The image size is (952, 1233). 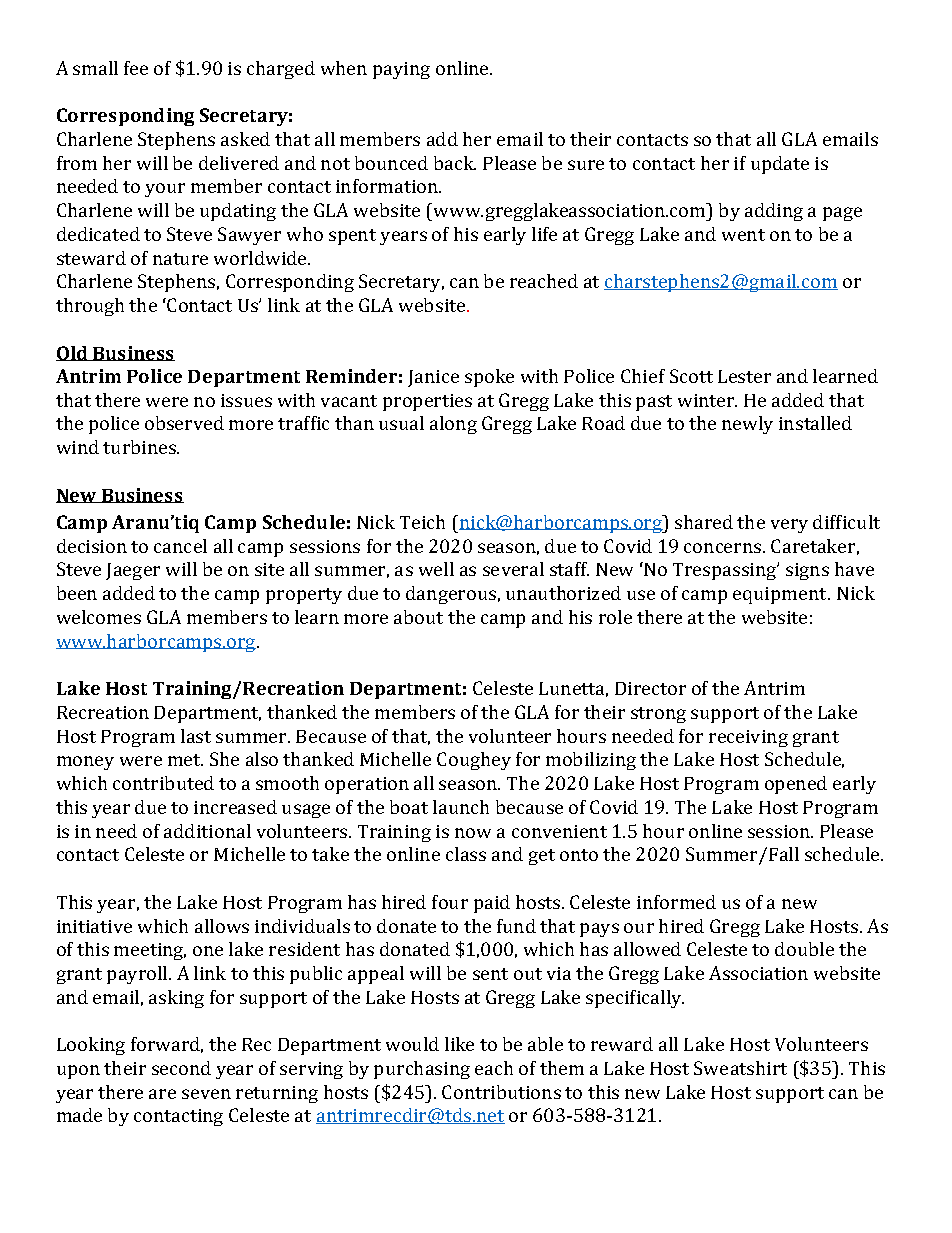 I want to click on now, so click(x=473, y=833).
